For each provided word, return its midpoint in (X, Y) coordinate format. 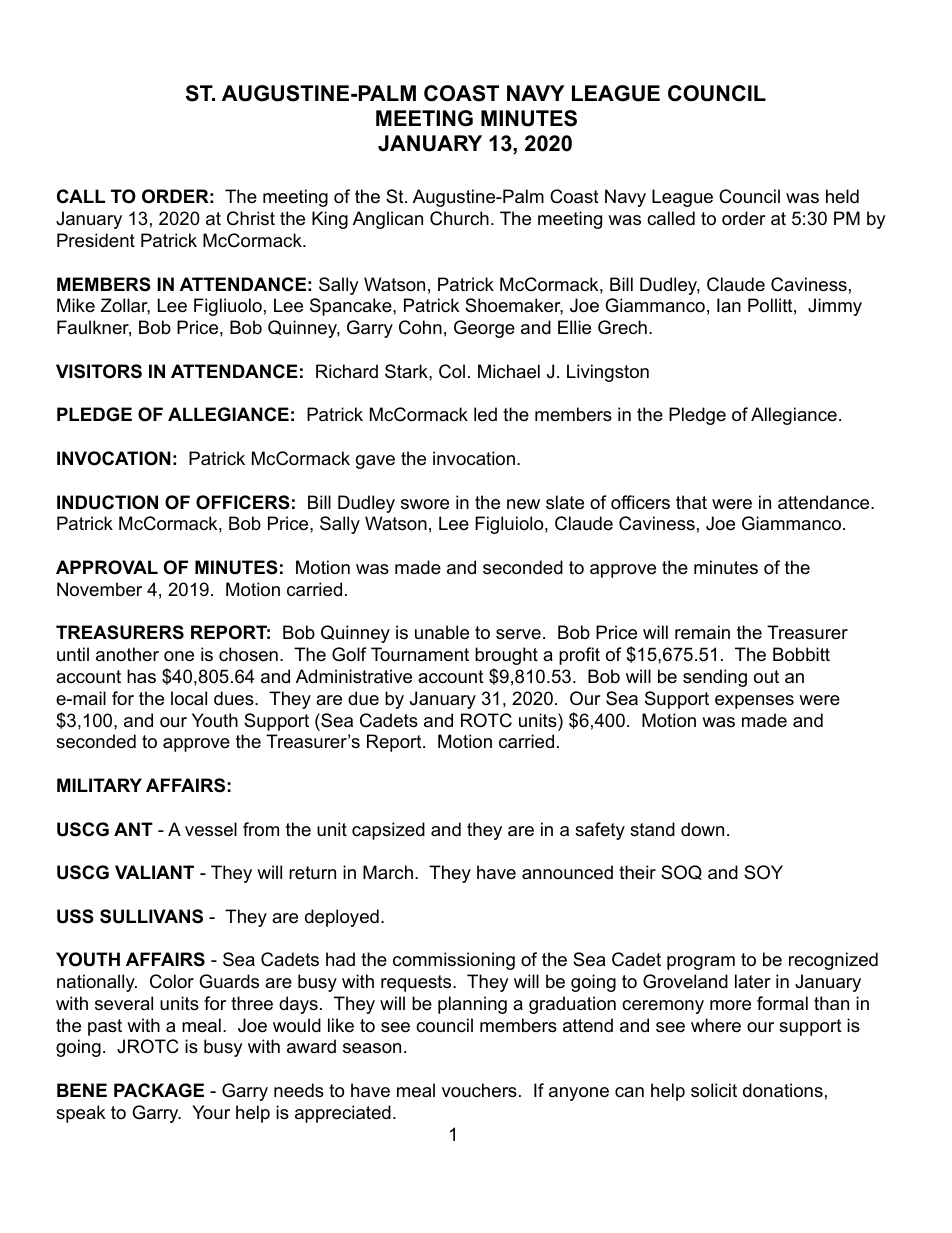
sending (715, 678)
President (96, 240)
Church (459, 218)
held (842, 196)
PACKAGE (159, 1090)
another (127, 654)
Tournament (420, 654)
